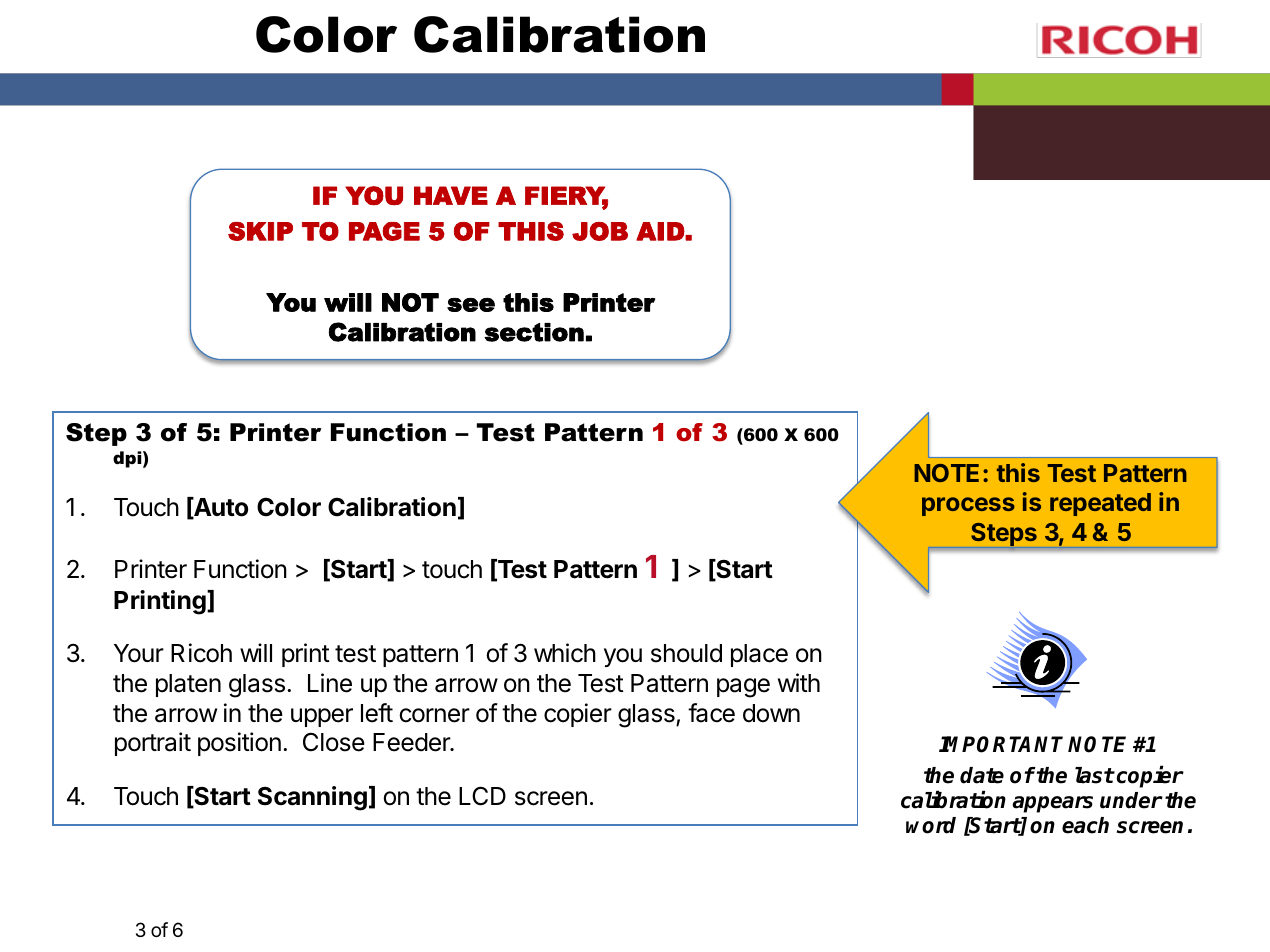 Image resolution: width=1270 pixels, height=952 pixels. What do you see at coordinates (968, 506) in the page?
I see `process` at bounding box center [968, 506].
